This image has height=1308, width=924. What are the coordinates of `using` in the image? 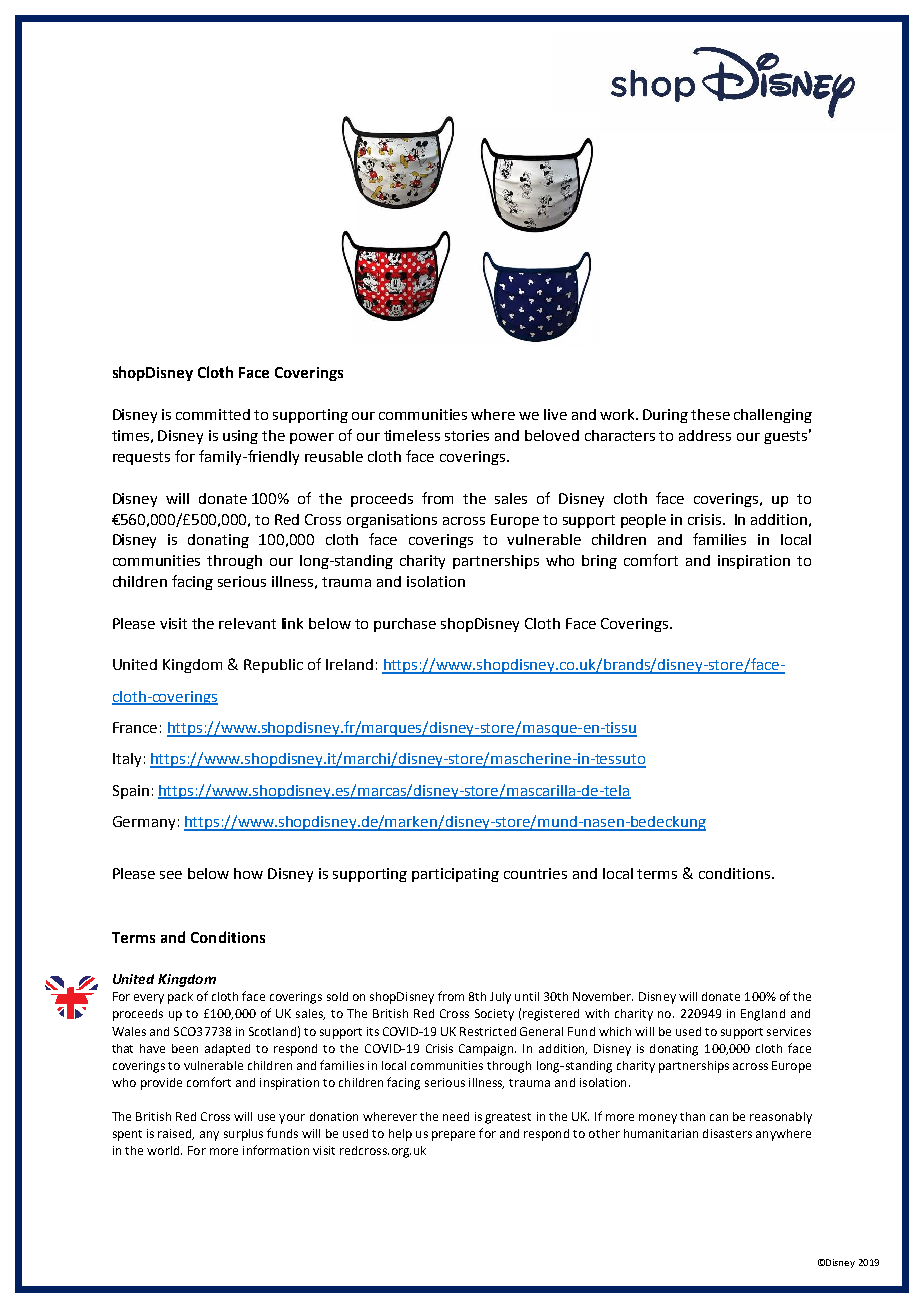 It's located at (240, 437).
